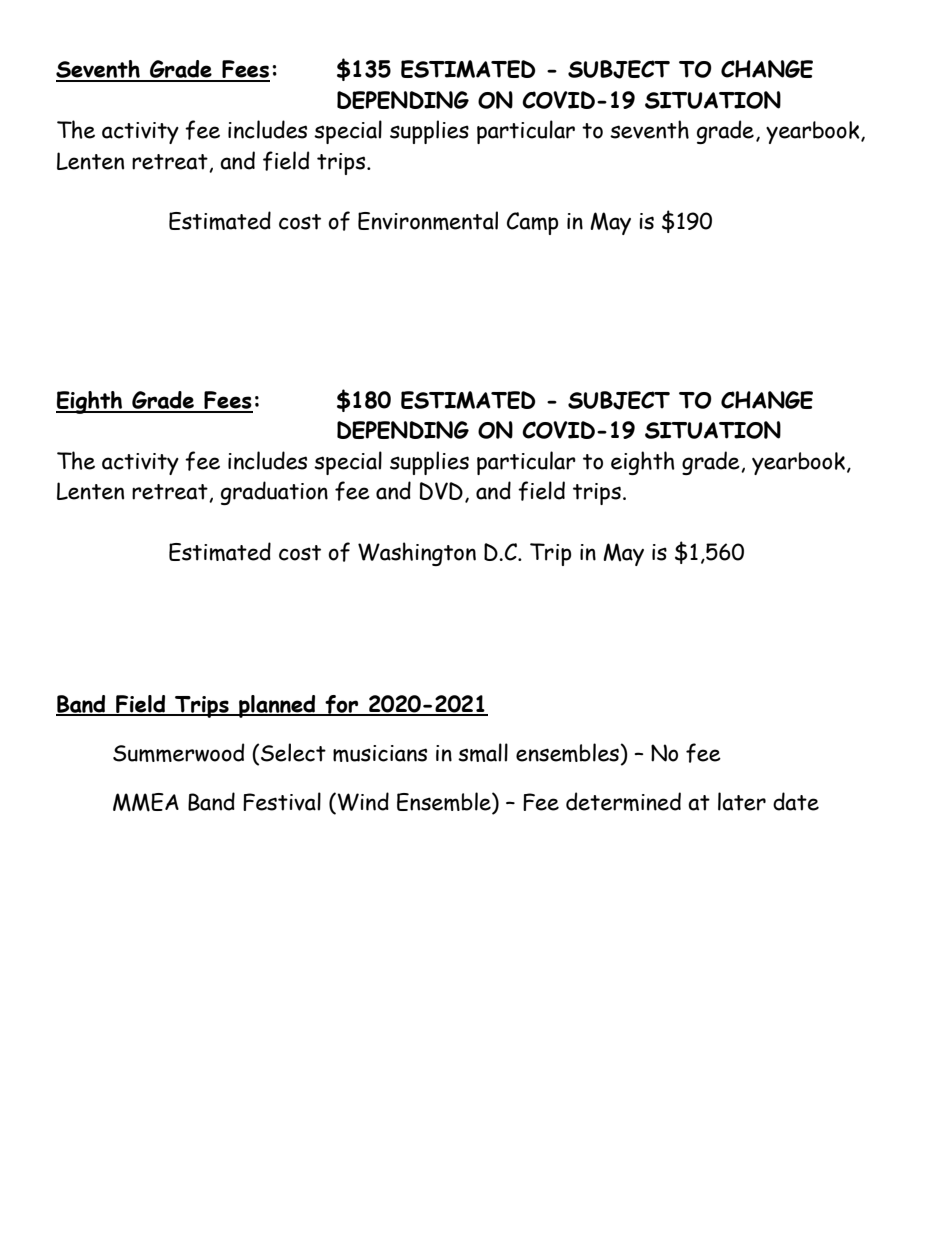 The image size is (952, 1233). I want to click on musicians, so click(380, 753).
